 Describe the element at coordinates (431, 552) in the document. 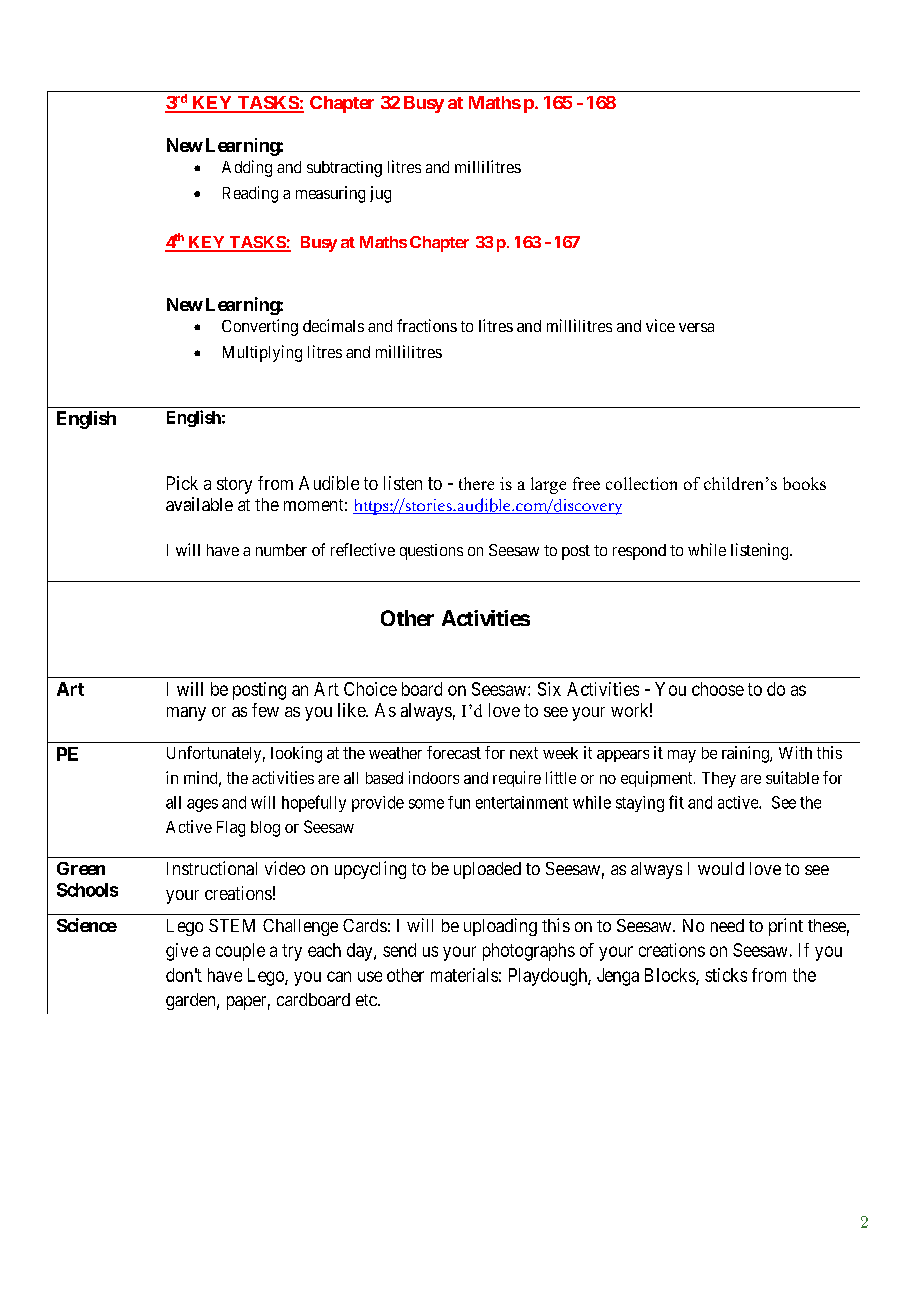

I see `questions` at that location.
